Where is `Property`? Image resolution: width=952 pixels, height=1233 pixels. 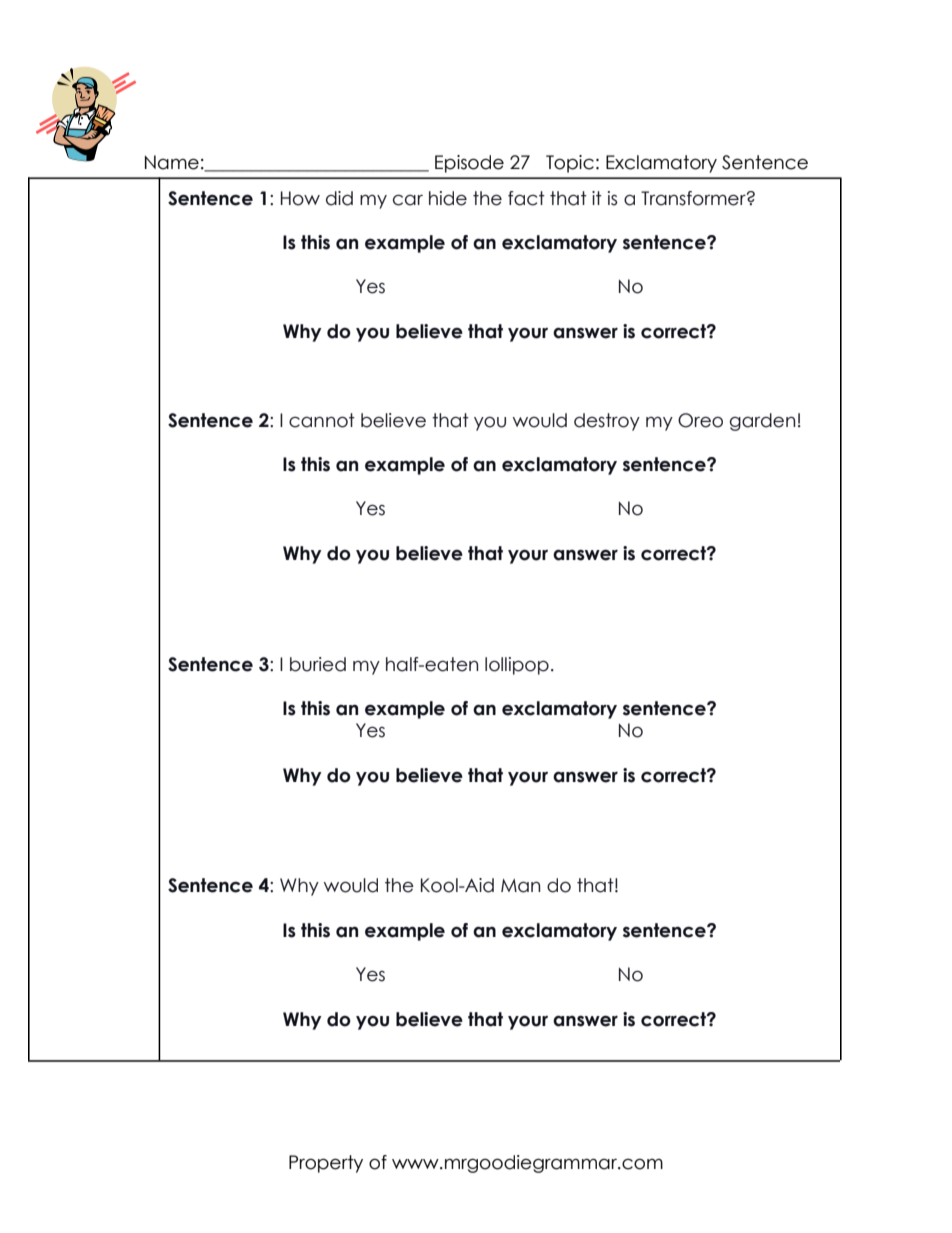
Property is located at coordinates (326, 1164).
